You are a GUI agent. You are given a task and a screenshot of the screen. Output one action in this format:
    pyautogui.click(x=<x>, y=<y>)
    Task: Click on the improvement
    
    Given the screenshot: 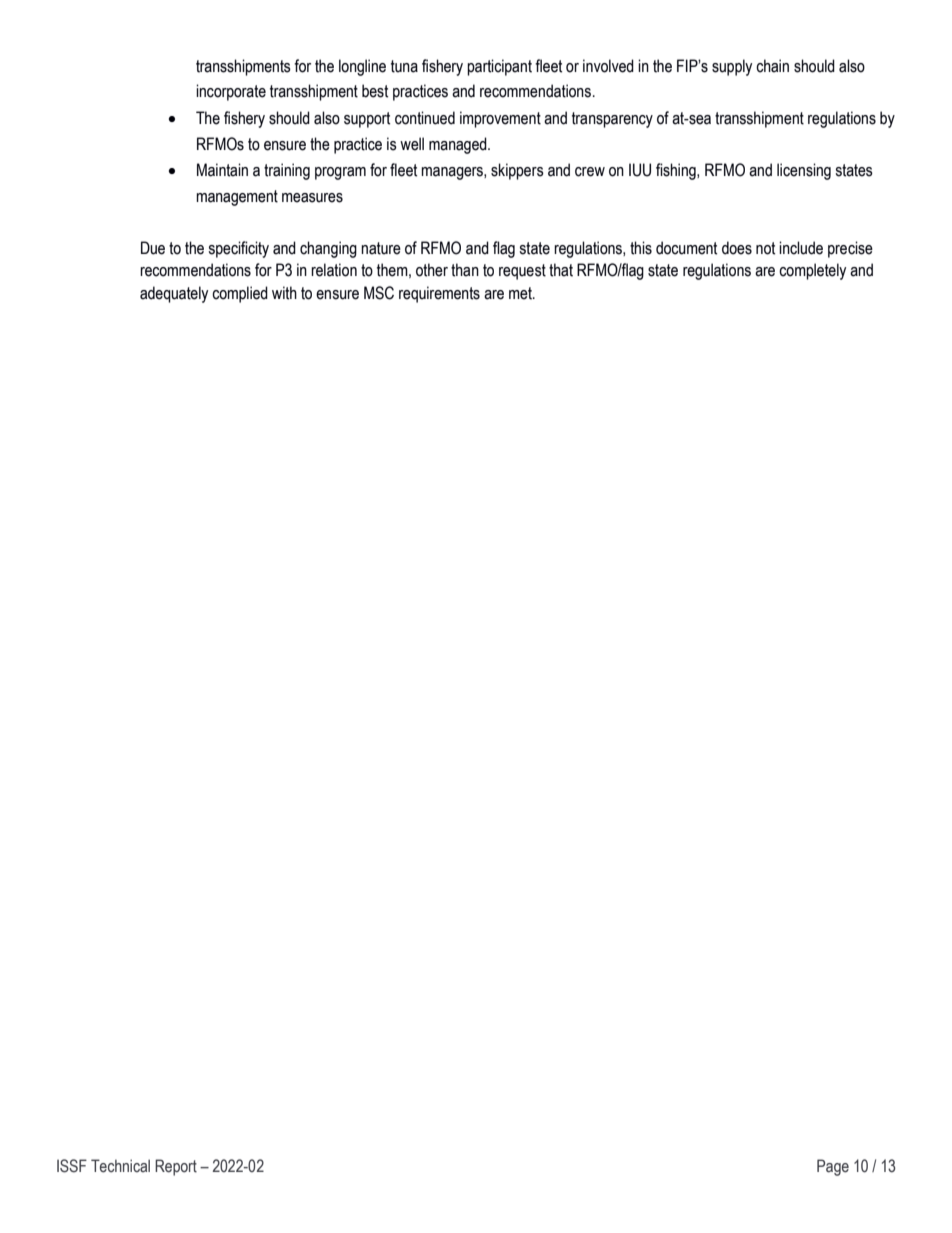 What is the action you would take?
    pyautogui.click(x=500, y=119)
